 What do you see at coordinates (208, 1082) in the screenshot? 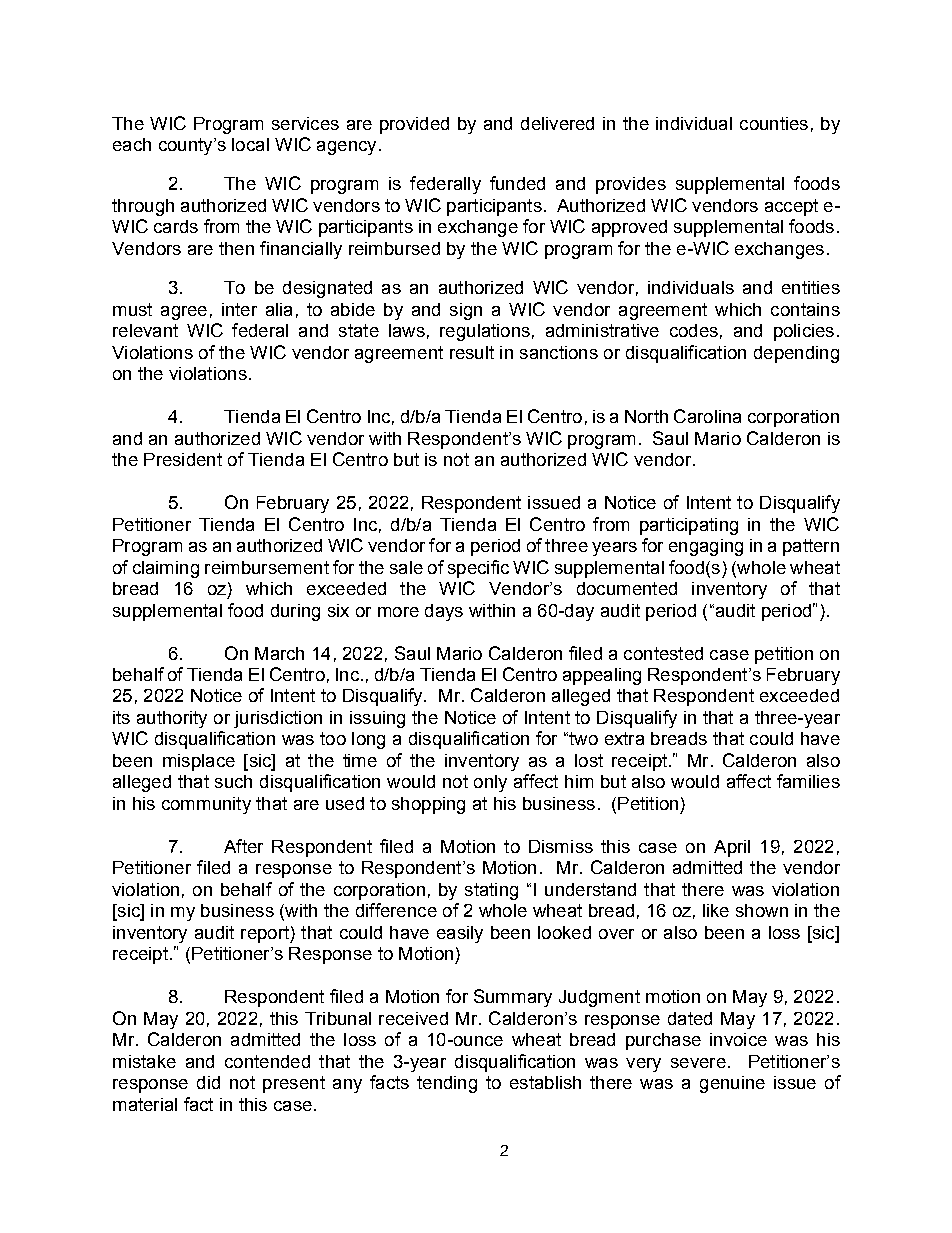
I see `did` at bounding box center [208, 1082].
